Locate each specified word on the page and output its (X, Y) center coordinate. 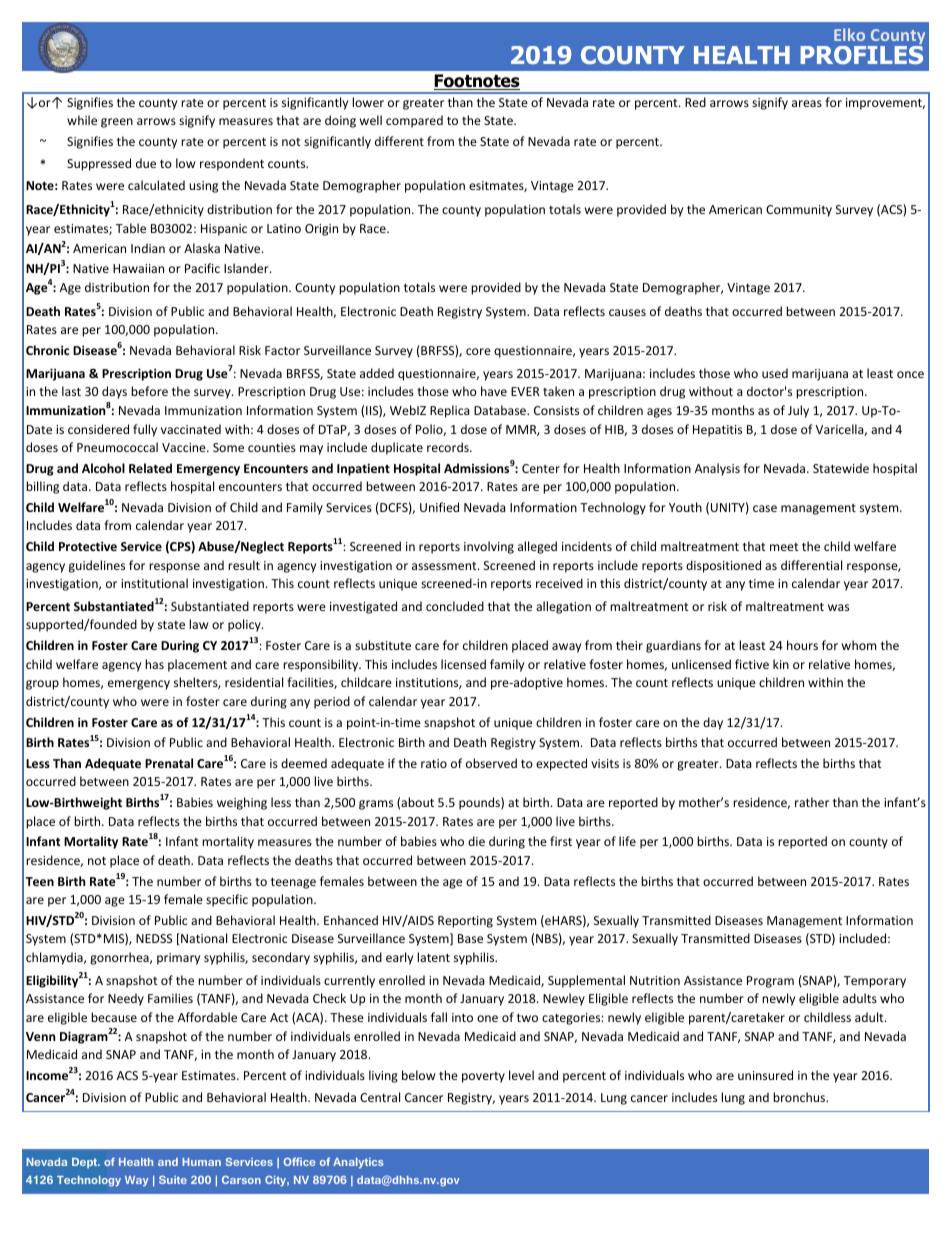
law (198, 624)
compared (414, 121)
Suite (173, 1180)
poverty (483, 1077)
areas (807, 103)
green (117, 123)
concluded (455, 606)
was (838, 607)
